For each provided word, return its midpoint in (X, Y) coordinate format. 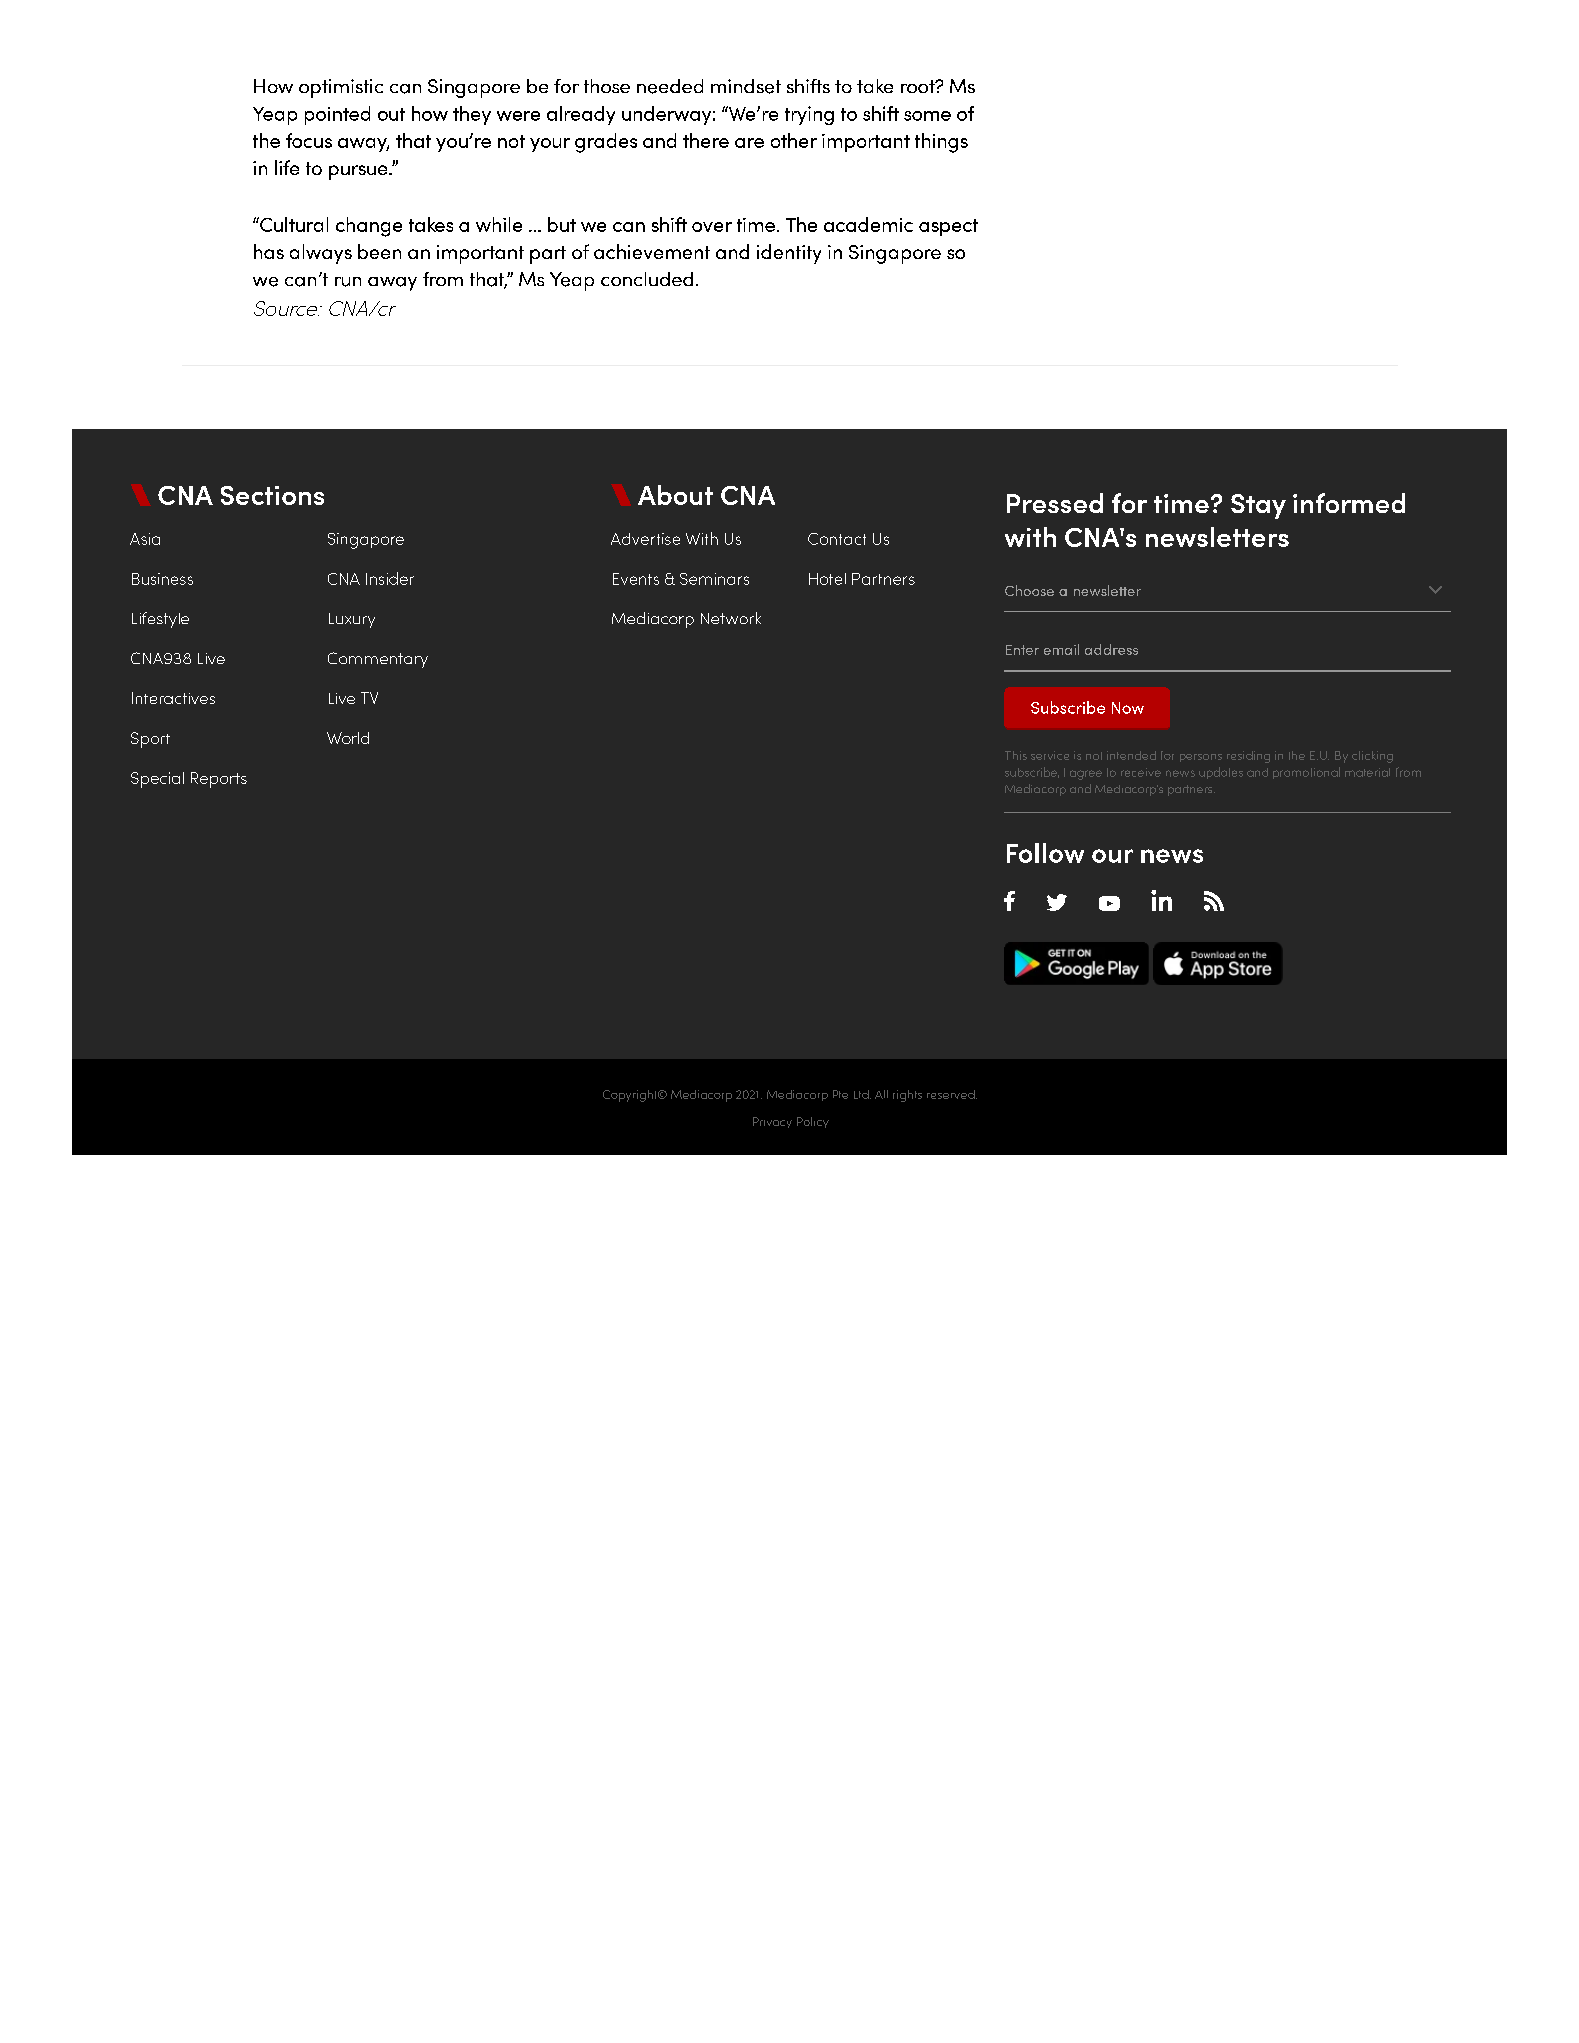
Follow (1045, 853)
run (348, 282)
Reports (219, 780)
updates (1221, 773)
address (1111, 649)
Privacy (772, 1122)
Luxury (352, 620)
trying (809, 115)
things (941, 143)
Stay (1258, 506)
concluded (647, 279)
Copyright (631, 1096)
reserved (952, 1094)
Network (731, 618)
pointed (337, 115)
